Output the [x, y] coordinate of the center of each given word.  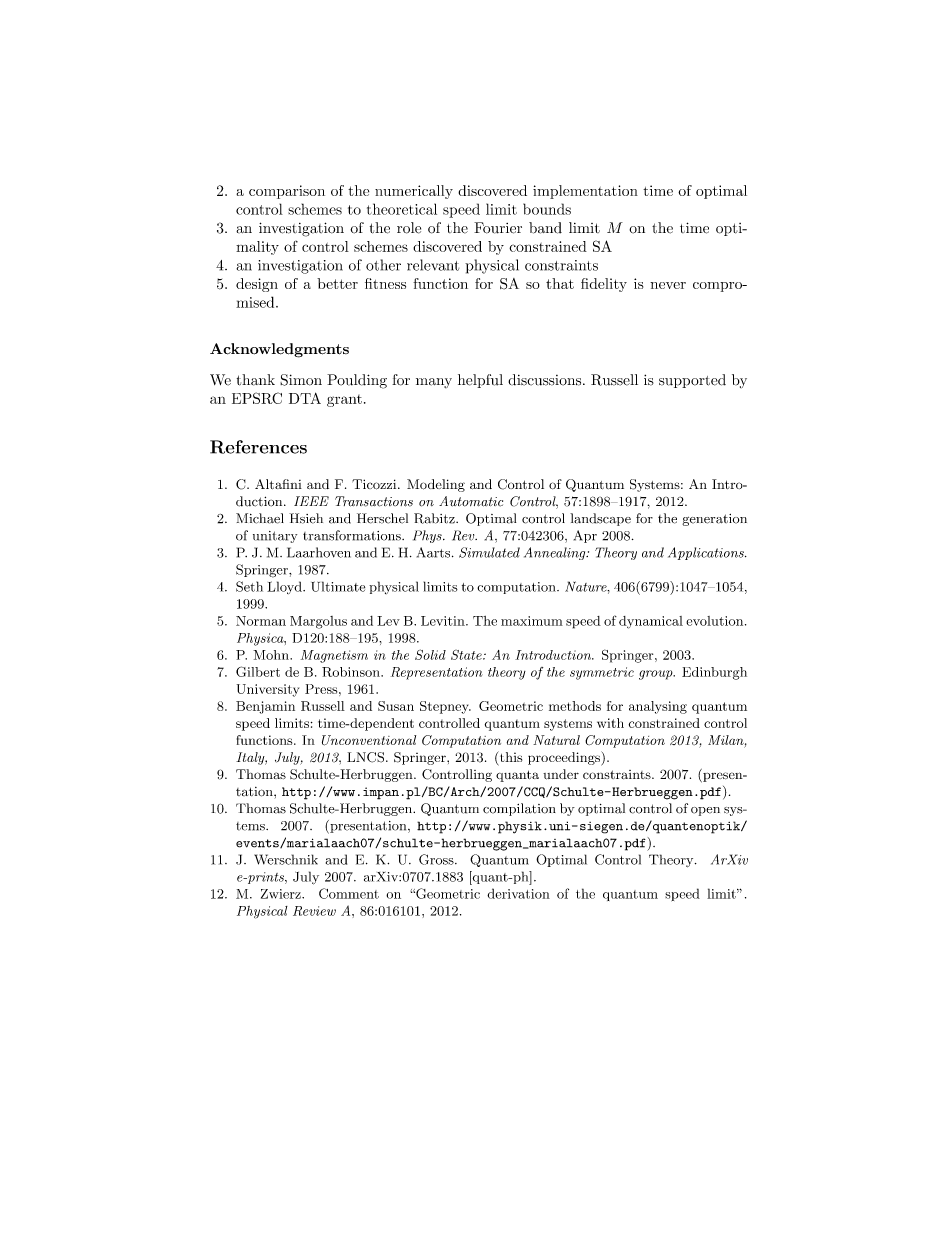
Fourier [498, 228]
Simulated [489, 552]
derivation [518, 893]
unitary [275, 537]
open [705, 811]
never [668, 285]
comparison [287, 192]
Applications [707, 553]
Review [314, 911]
